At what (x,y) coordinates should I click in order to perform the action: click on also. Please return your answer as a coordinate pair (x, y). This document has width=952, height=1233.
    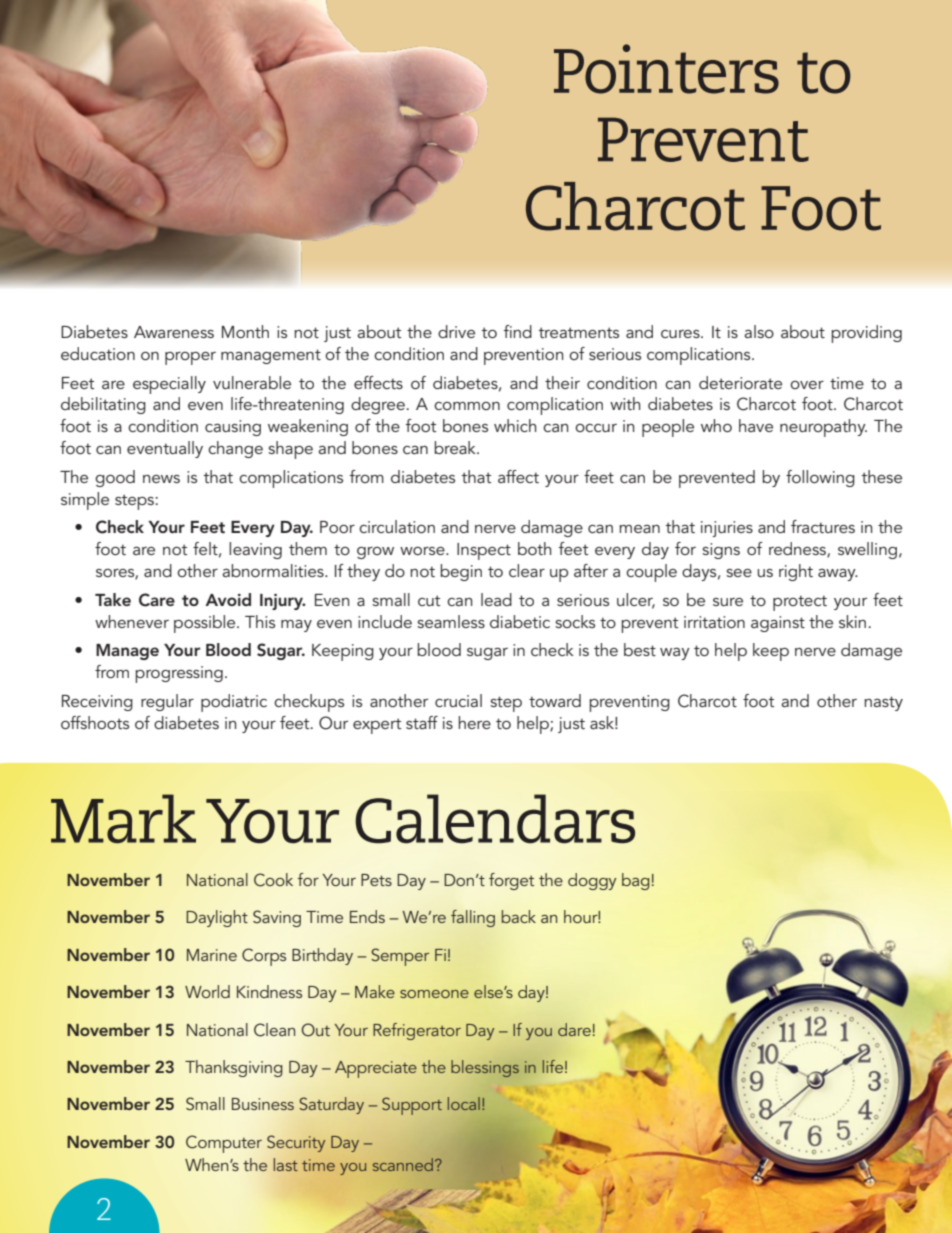
    Looking at the image, I should click on (759, 331).
